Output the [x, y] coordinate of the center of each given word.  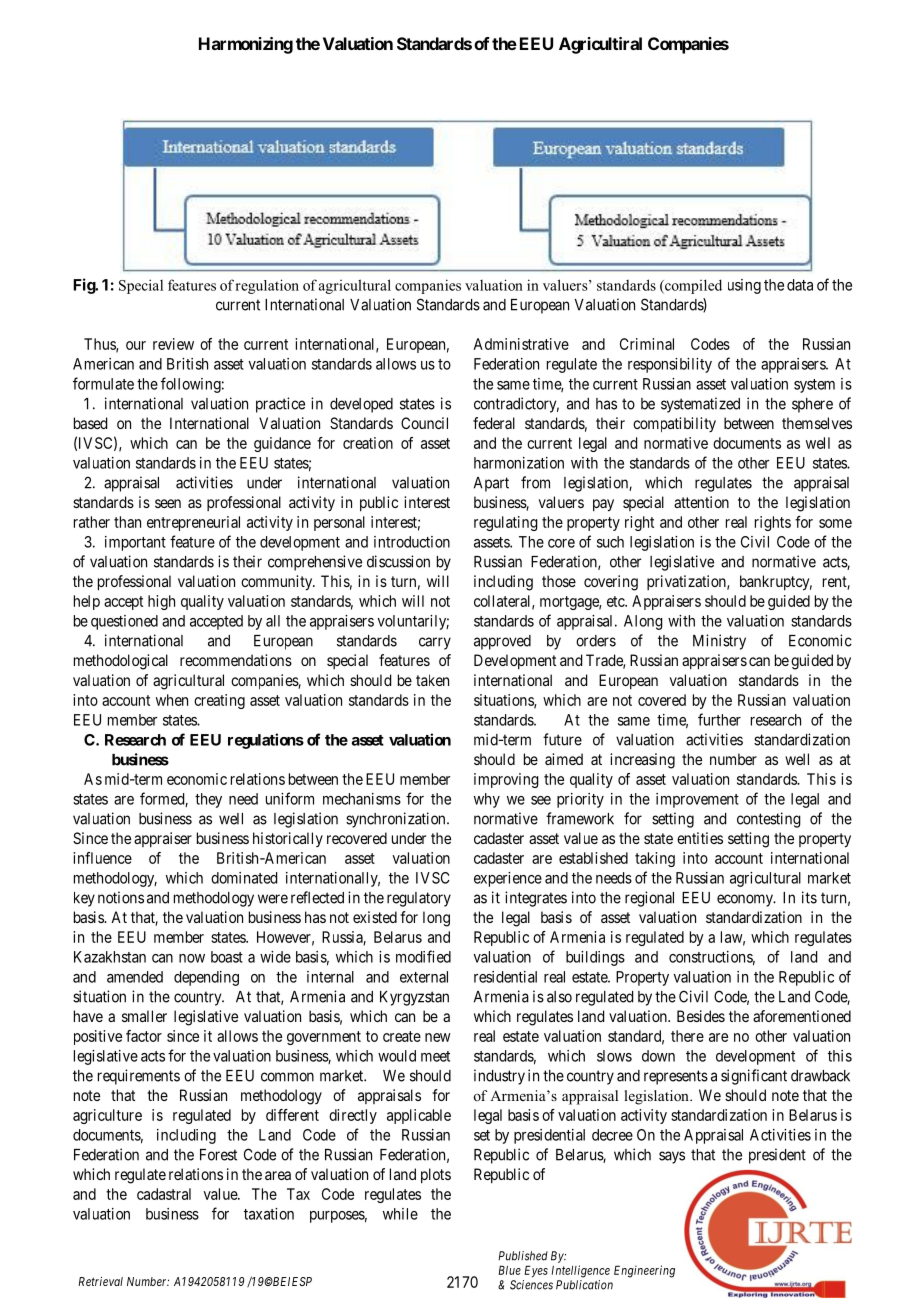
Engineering [644, 1271]
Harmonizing [246, 45]
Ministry [719, 642]
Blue [509, 1270]
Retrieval [100, 1281]
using [744, 286]
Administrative [521, 344]
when [172, 700]
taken [432, 680]
